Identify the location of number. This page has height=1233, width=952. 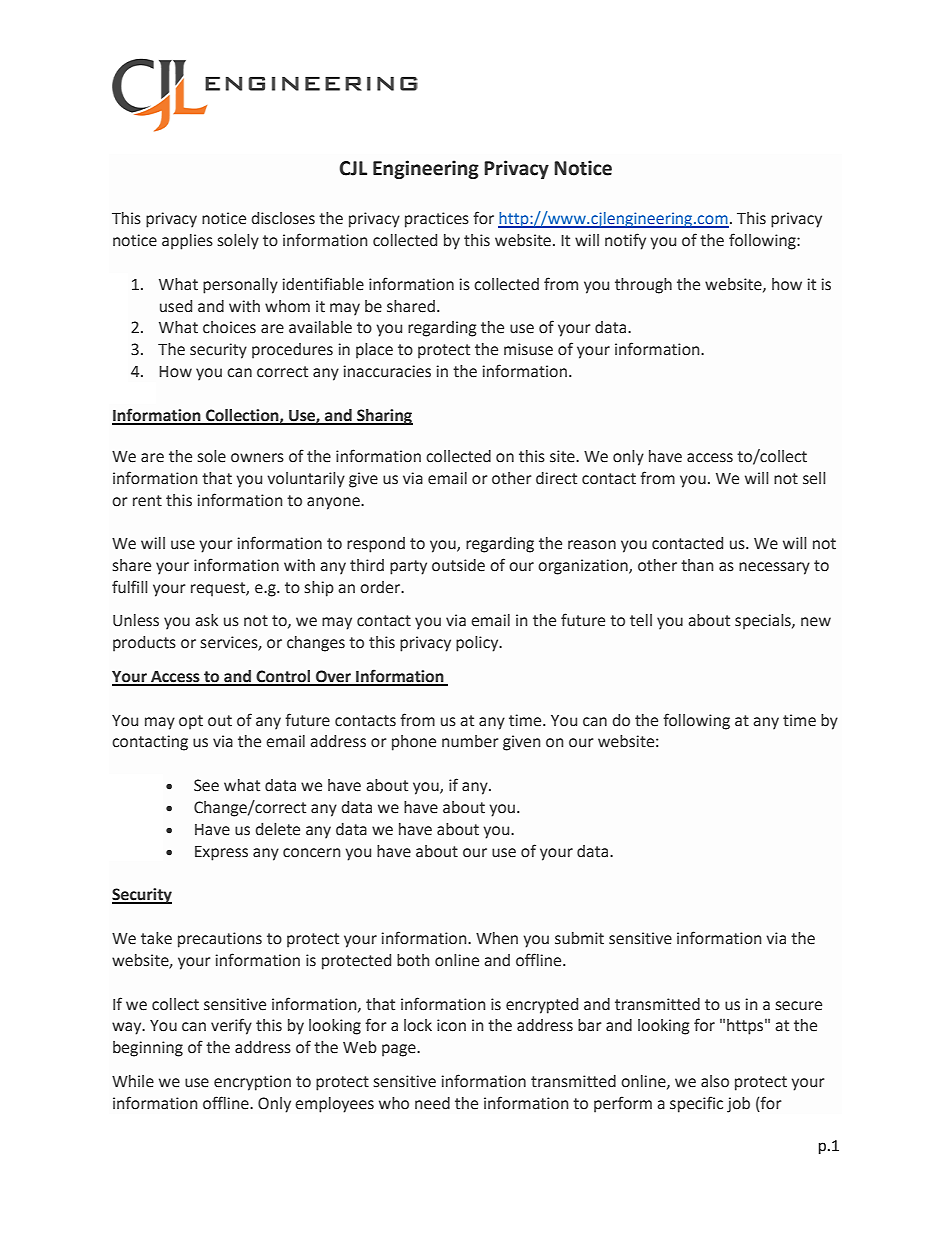
(470, 741).
